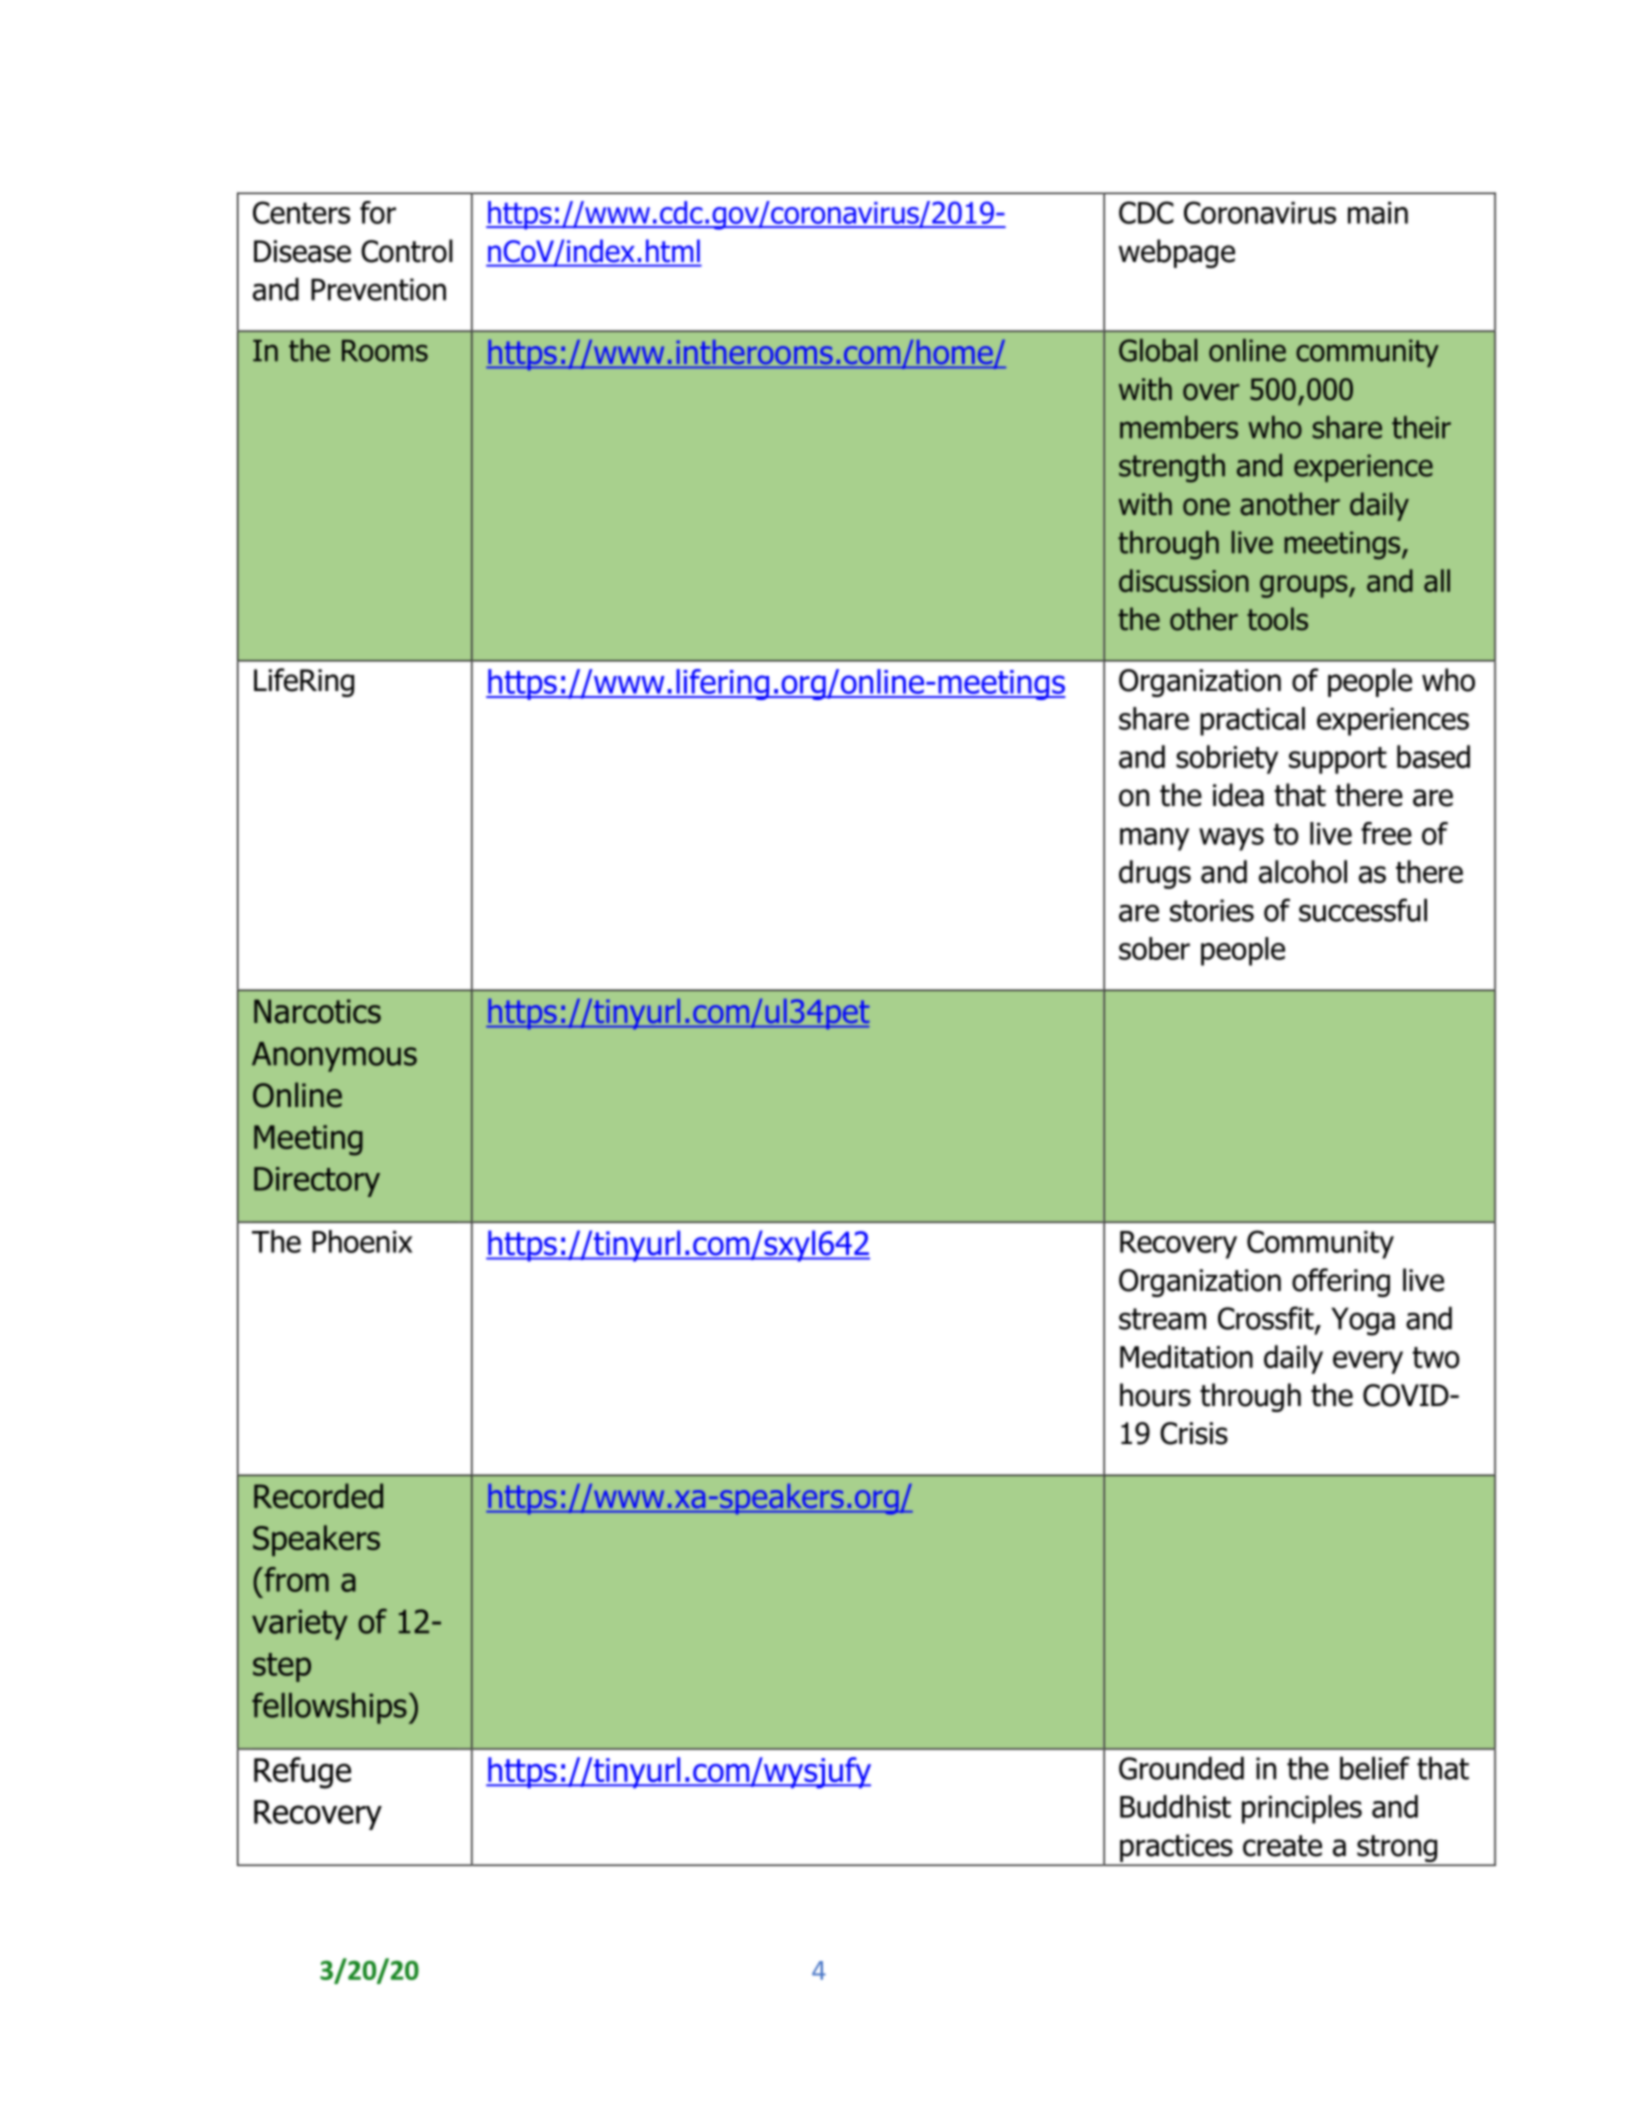 This screenshot has height=2120, width=1638. What do you see at coordinates (302, 1773) in the screenshot?
I see `Refuge` at bounding box center [302, 1773].
